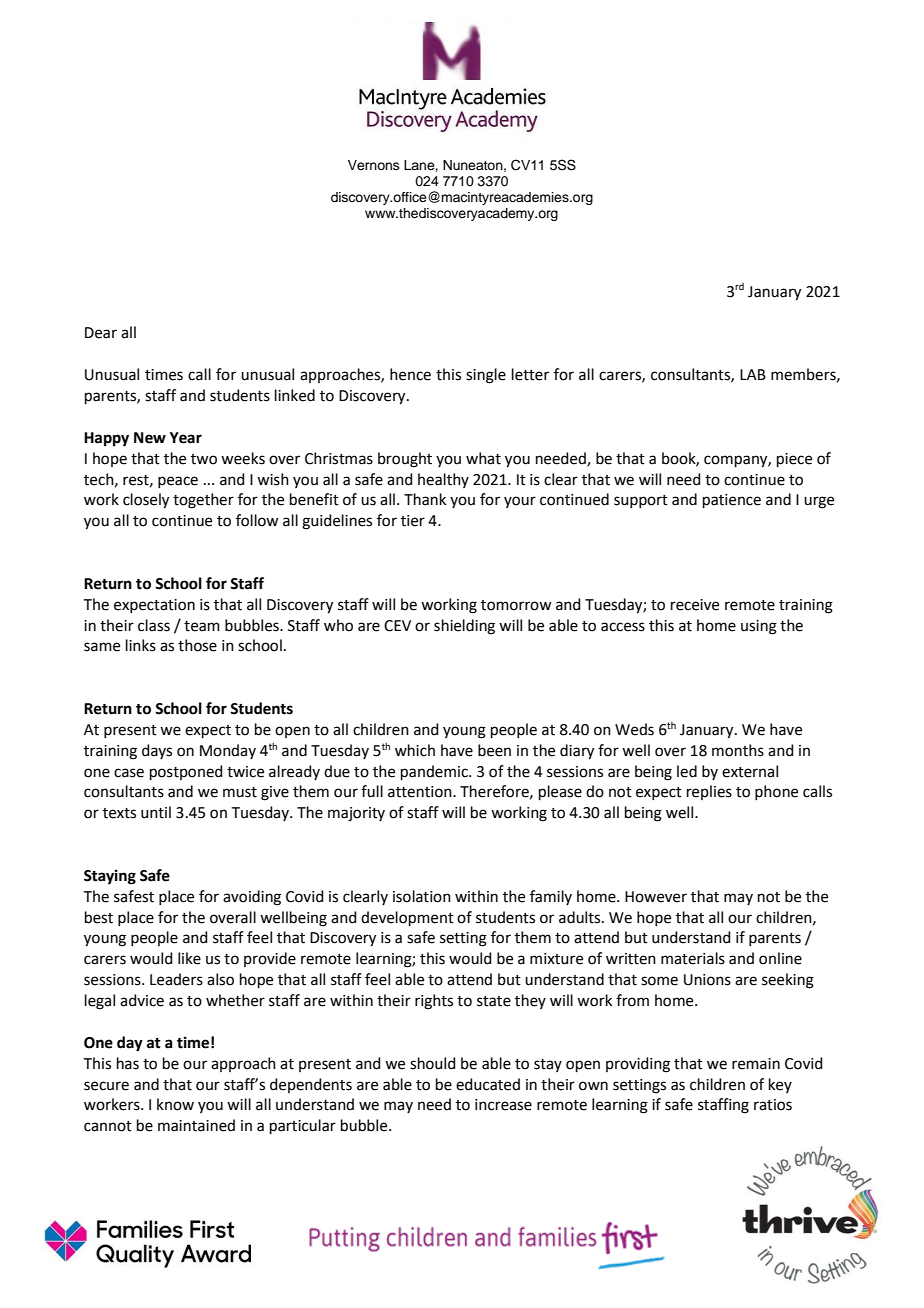 Image resolution: width=924 pixels, height=1308 pixels. What do you see at coordinates (202, 626) in the page?
I see `team` at bounding box center [202, 626].
